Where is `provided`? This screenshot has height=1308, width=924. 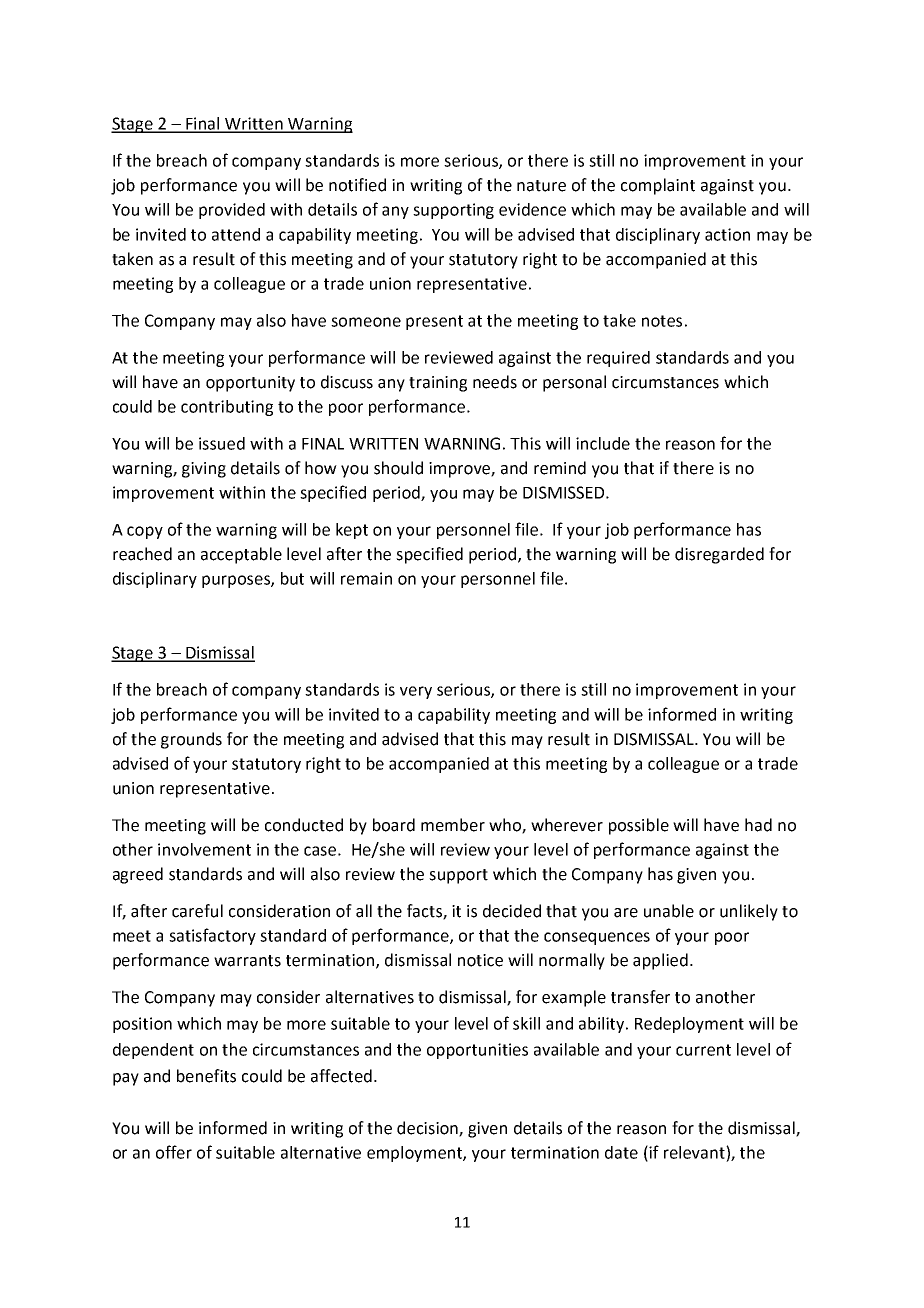 provided is located at coordinates (232, 211).
